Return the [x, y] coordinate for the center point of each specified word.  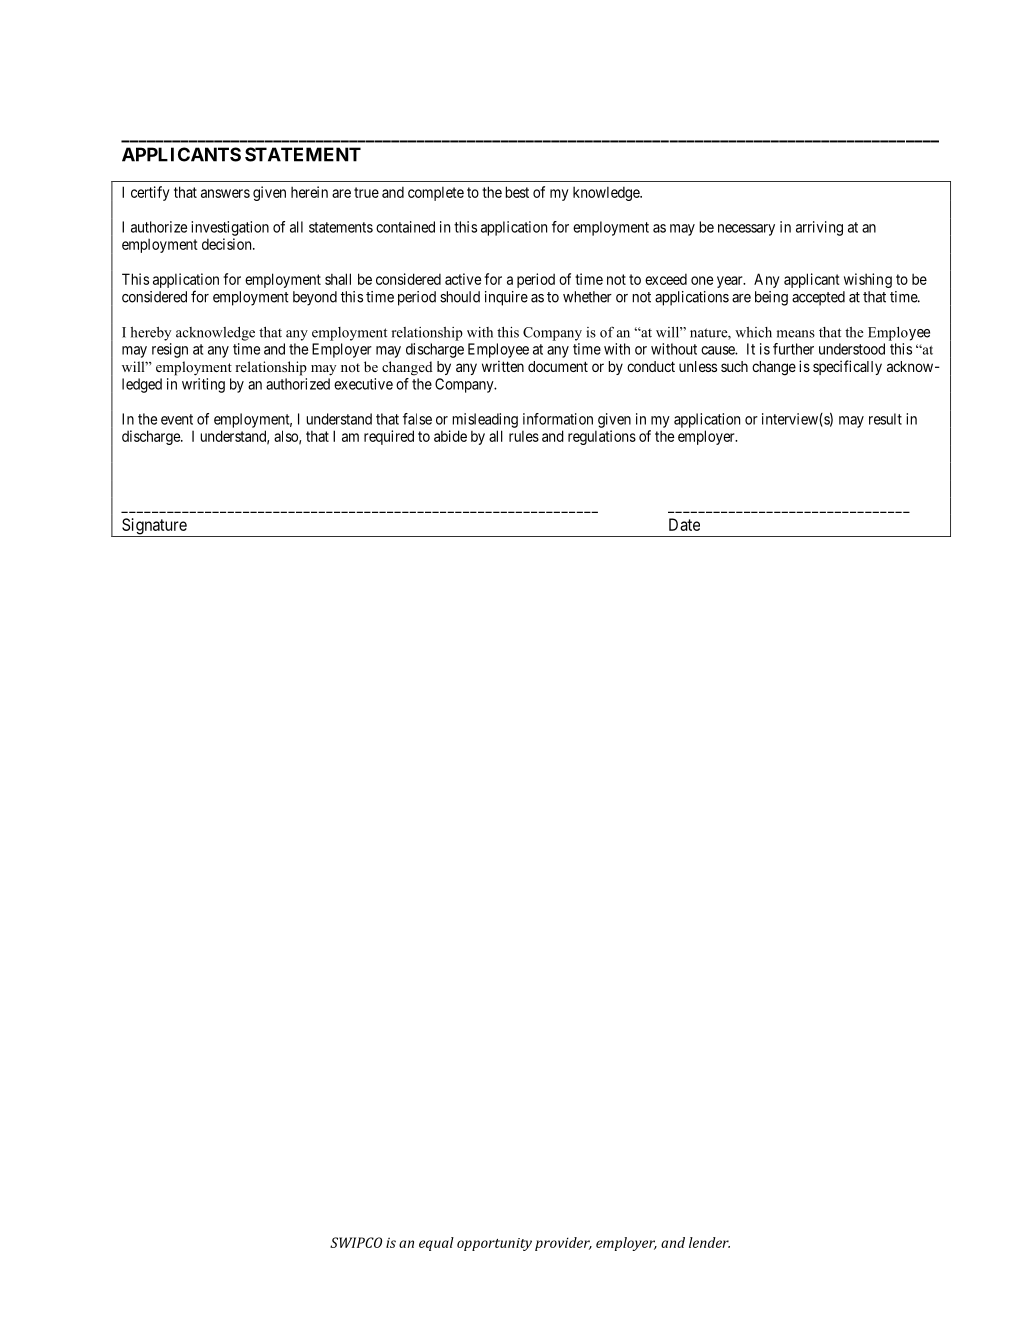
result [885, 419]
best [517, 192]
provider [563, 1244]
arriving [819, 228]
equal [436, 1244]
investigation [230, 228]
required [389, 437]
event [177, 419]
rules [524, 436]
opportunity [494, 1244]
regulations [602, 437]
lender [709, 1242]
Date [684, 524]
